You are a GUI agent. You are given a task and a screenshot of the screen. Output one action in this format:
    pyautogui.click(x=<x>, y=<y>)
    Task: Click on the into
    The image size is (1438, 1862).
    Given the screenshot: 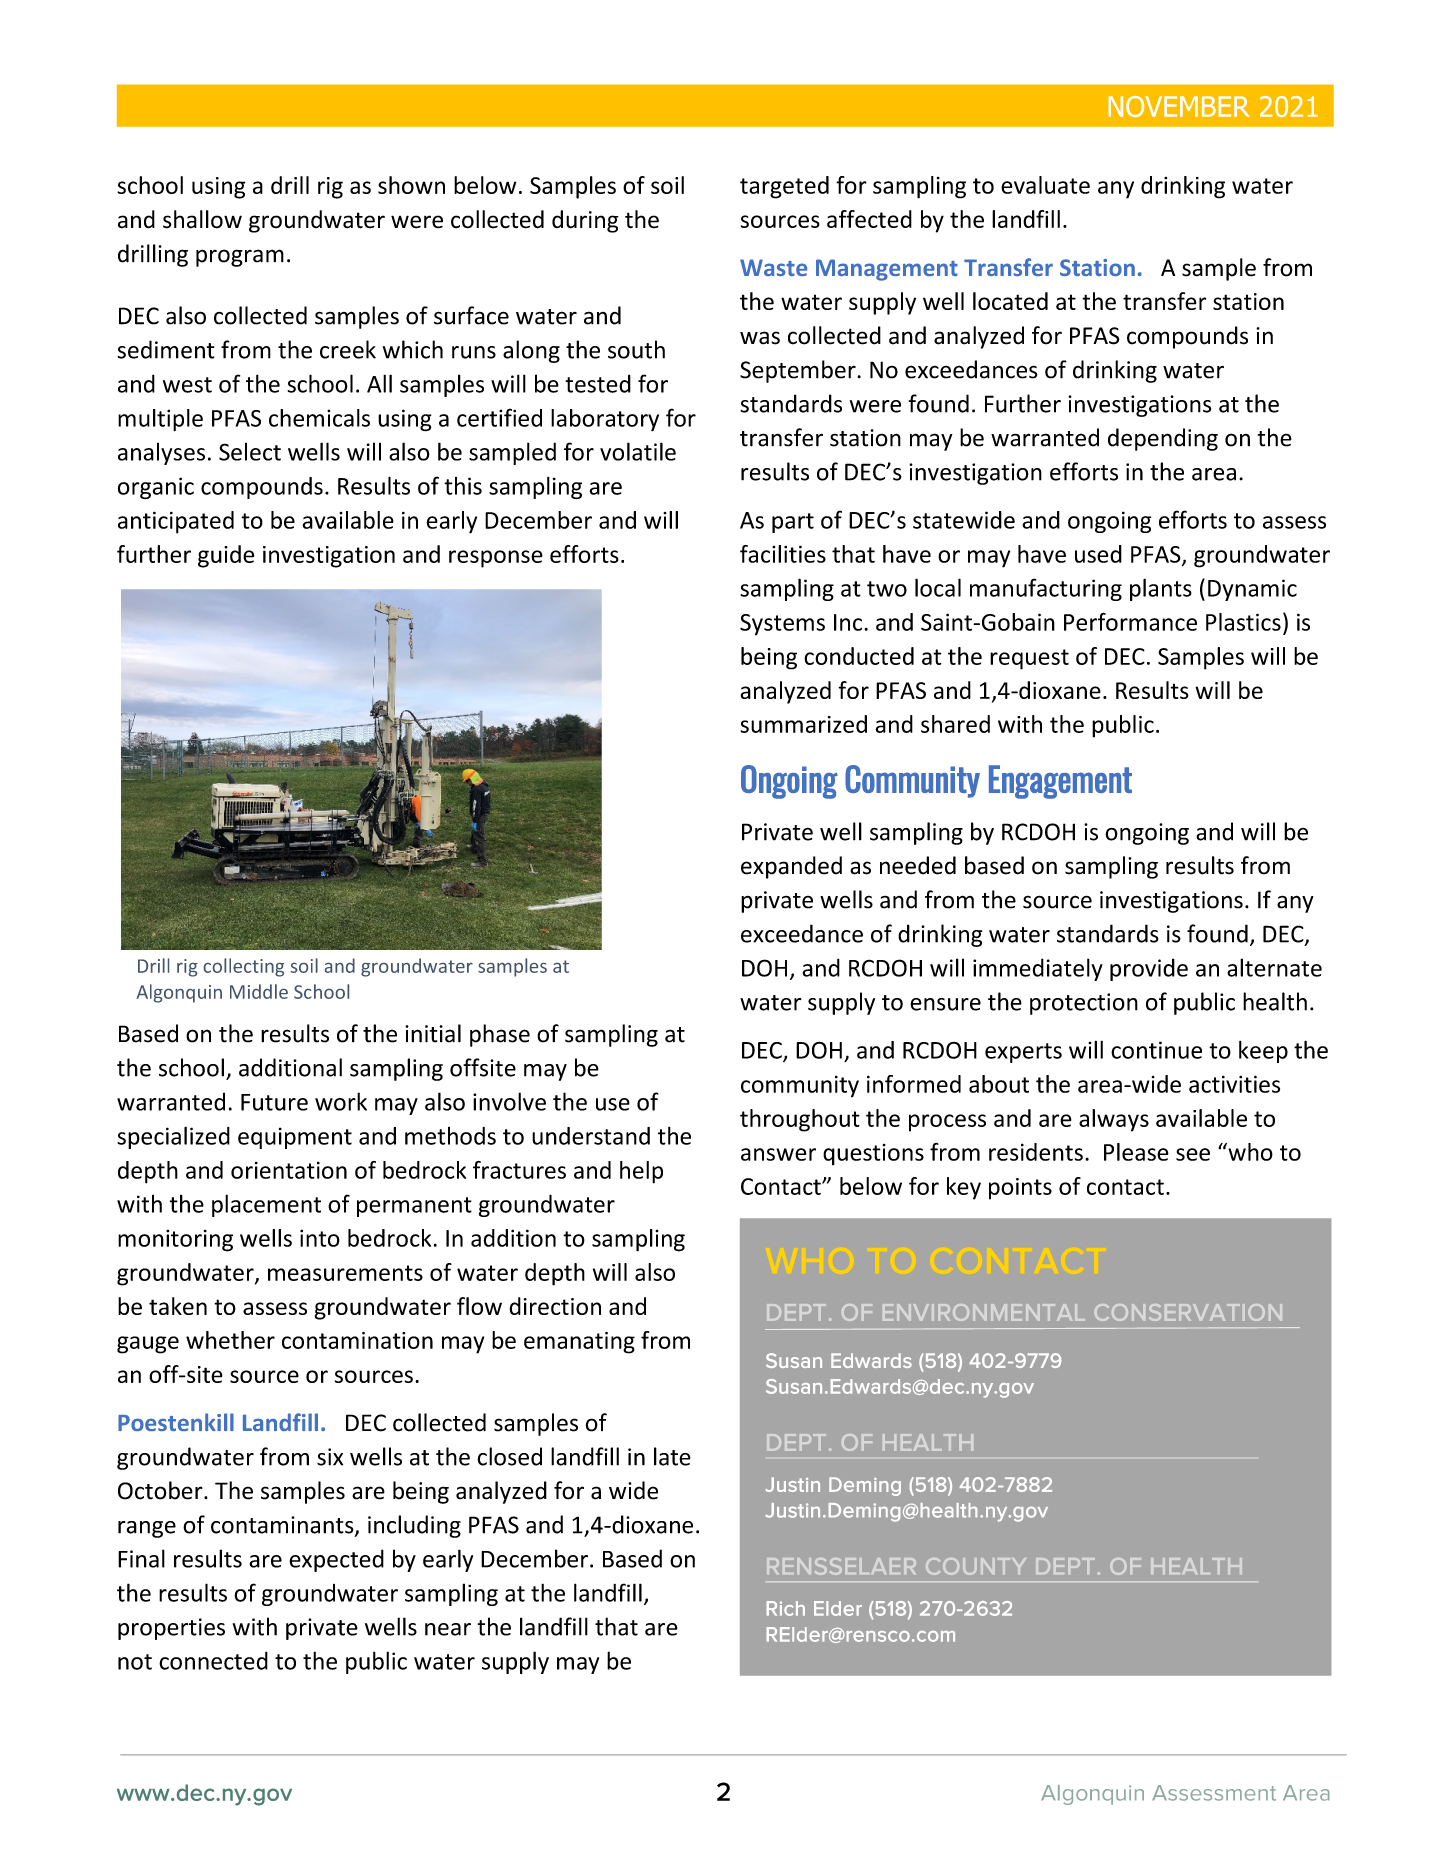 What is the action you would take?
    pyautogui.click(x=320, y=1238)
